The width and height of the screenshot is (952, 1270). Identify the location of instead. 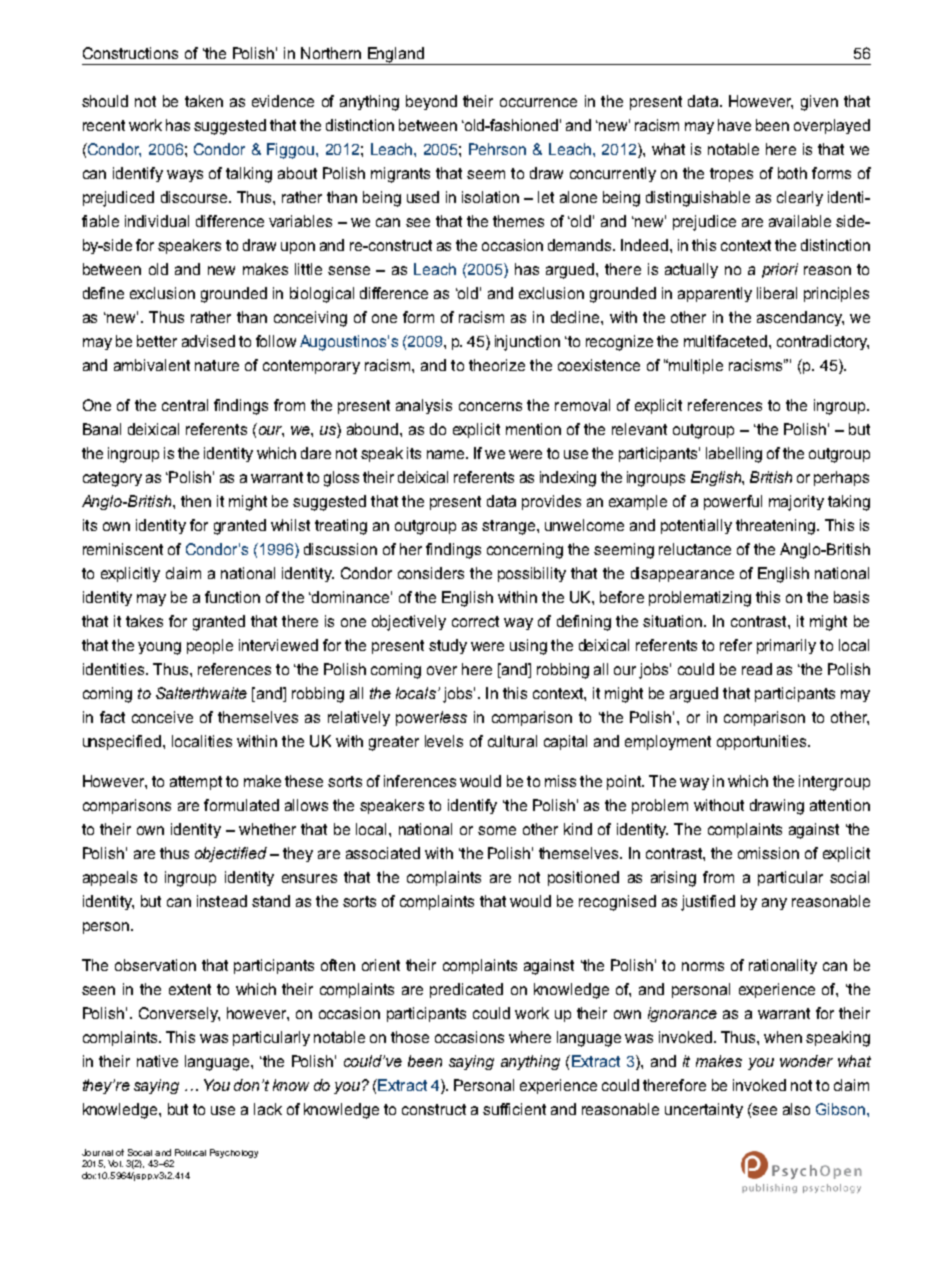
(222, 901).
